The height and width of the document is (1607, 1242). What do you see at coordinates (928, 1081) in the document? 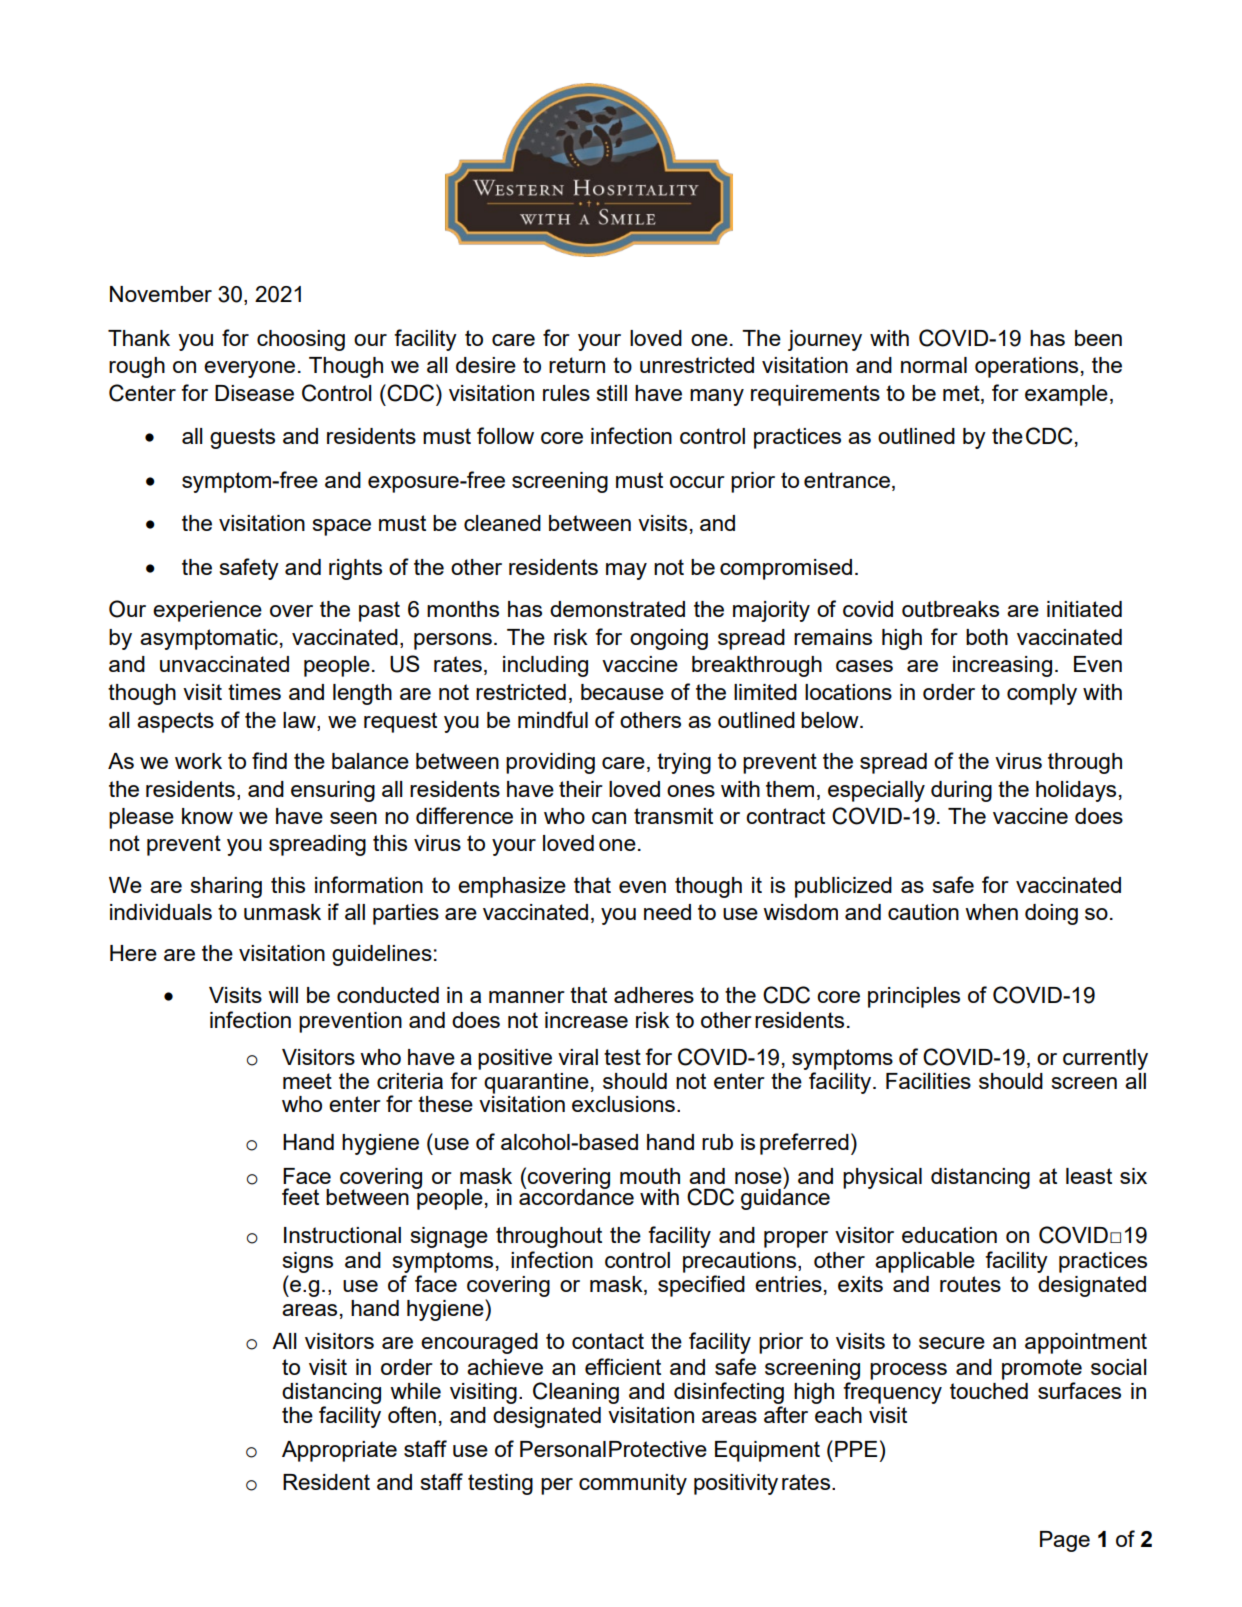
I see `Facilities` at bounding box center [928, 1081].
